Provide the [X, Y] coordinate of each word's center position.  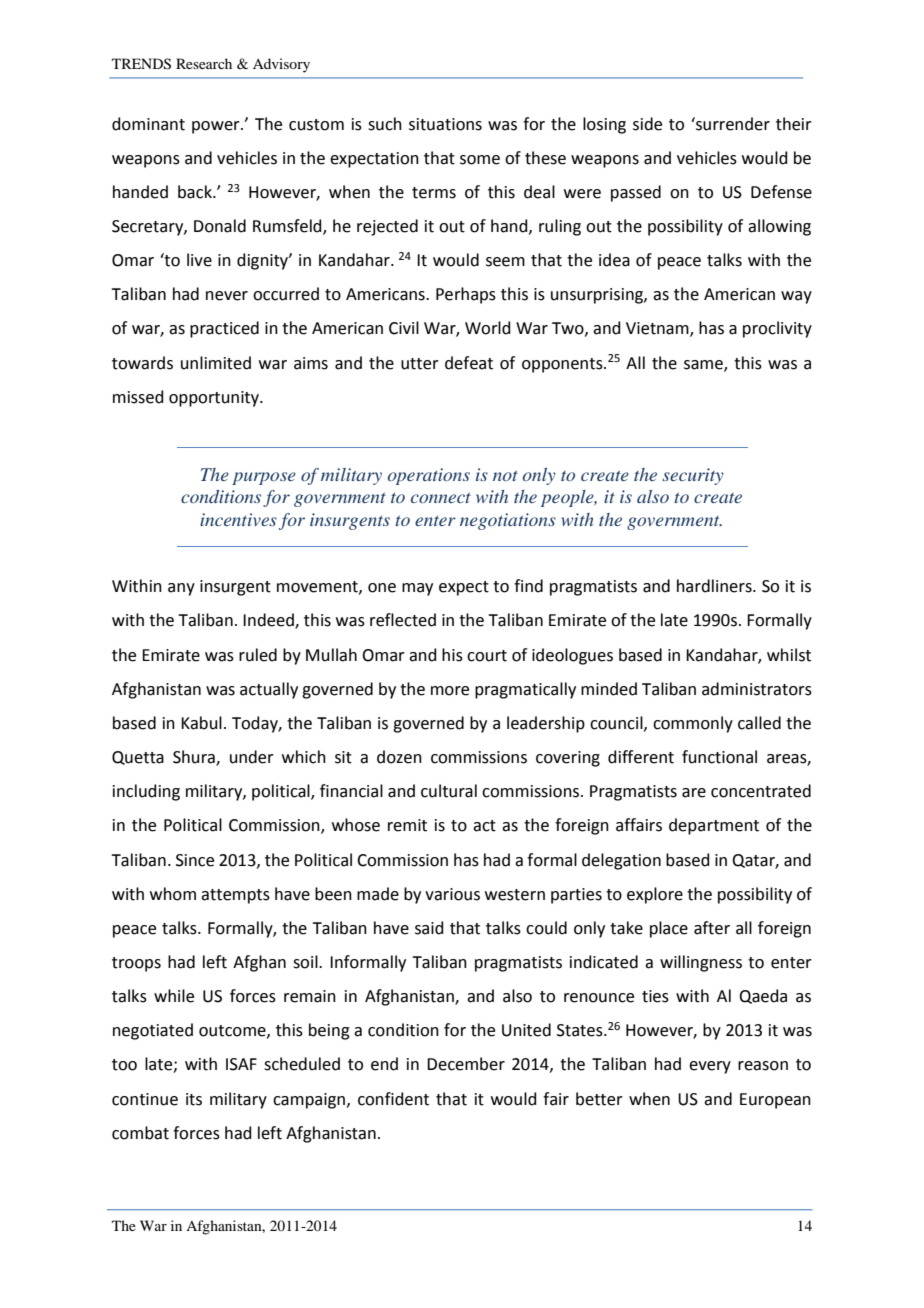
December [466, 1064]
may [417, 589]
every [710, 1067]
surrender [732, 124]
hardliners [715, 586]
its [194, 1099]
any [181, 589]
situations [445, 124]
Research [204, 63]
